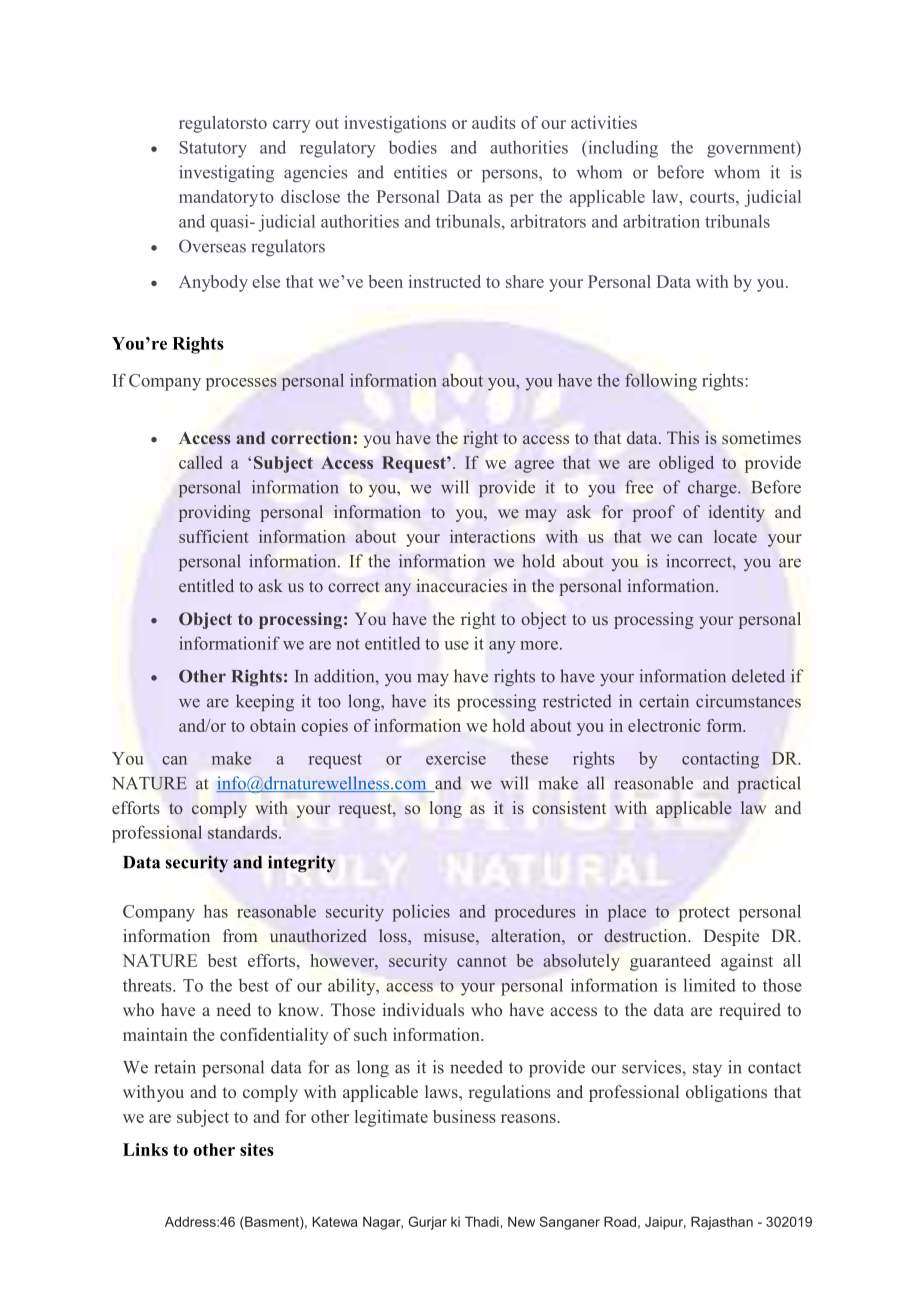 The height and width of the document is (1308, 924). What do you see at coordinates (534, 466) in the document?
I see `agree` at bounding box center [534, 466].
